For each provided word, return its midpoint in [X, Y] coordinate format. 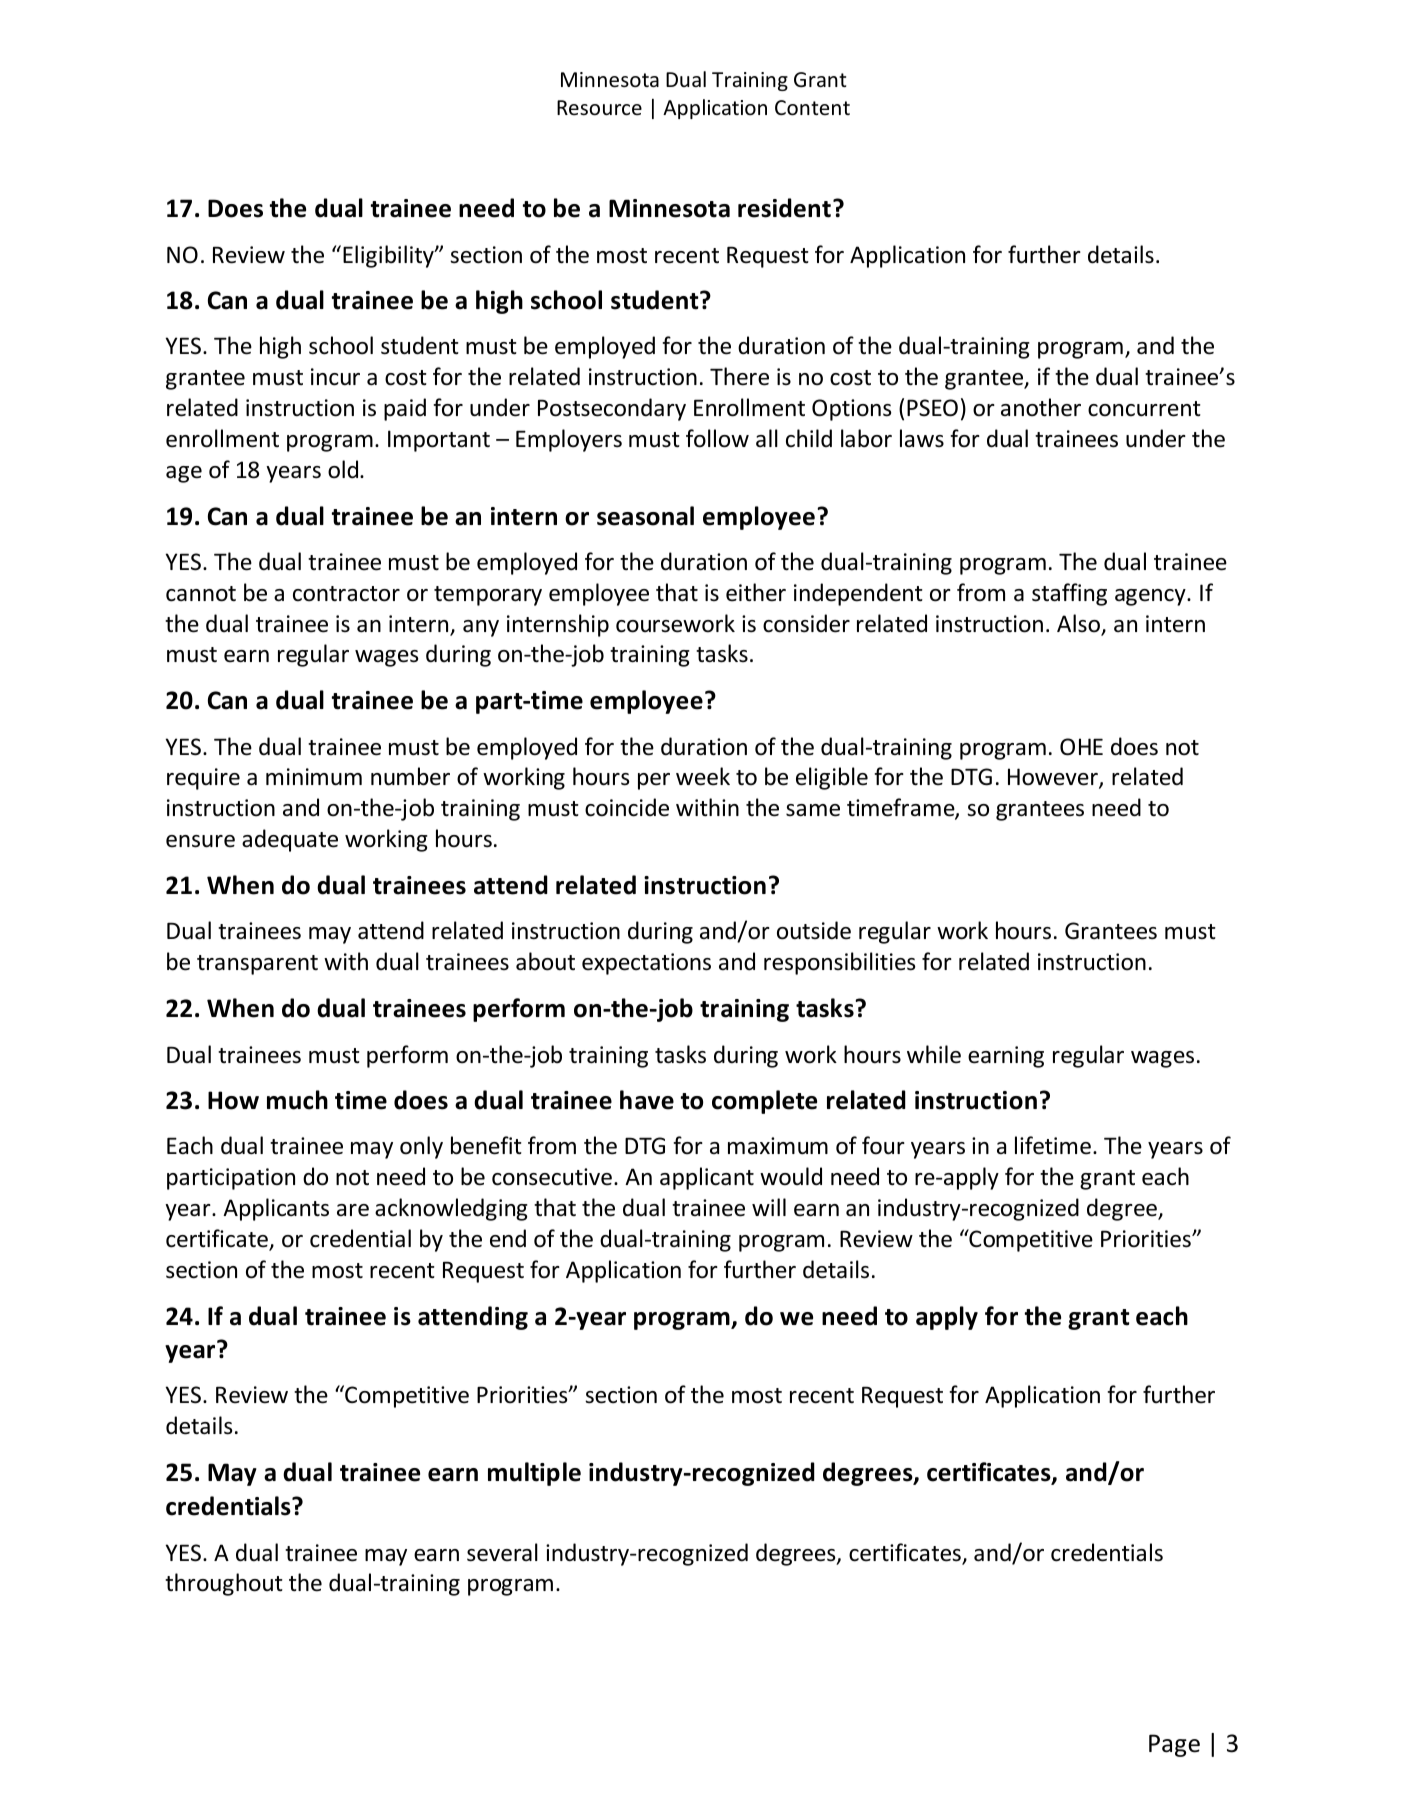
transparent [257, 965]
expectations [646, 964]
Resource [599, 108]
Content [812, 108]
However [1054, 778]
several [502, 1552]
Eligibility [389, 256]
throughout [224, 1584]
